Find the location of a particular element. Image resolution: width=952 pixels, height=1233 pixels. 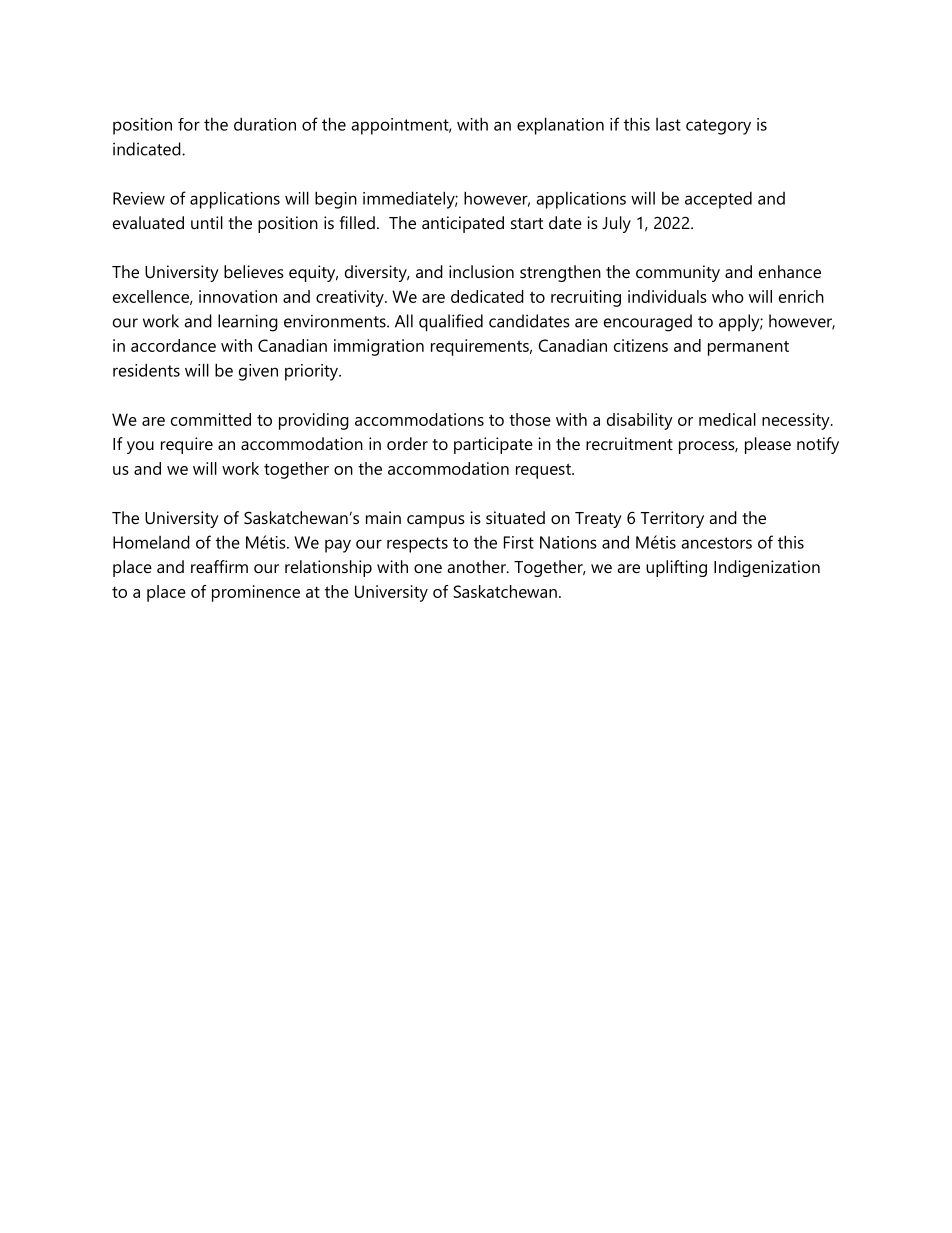

another is located at coordinates (477, 566).
